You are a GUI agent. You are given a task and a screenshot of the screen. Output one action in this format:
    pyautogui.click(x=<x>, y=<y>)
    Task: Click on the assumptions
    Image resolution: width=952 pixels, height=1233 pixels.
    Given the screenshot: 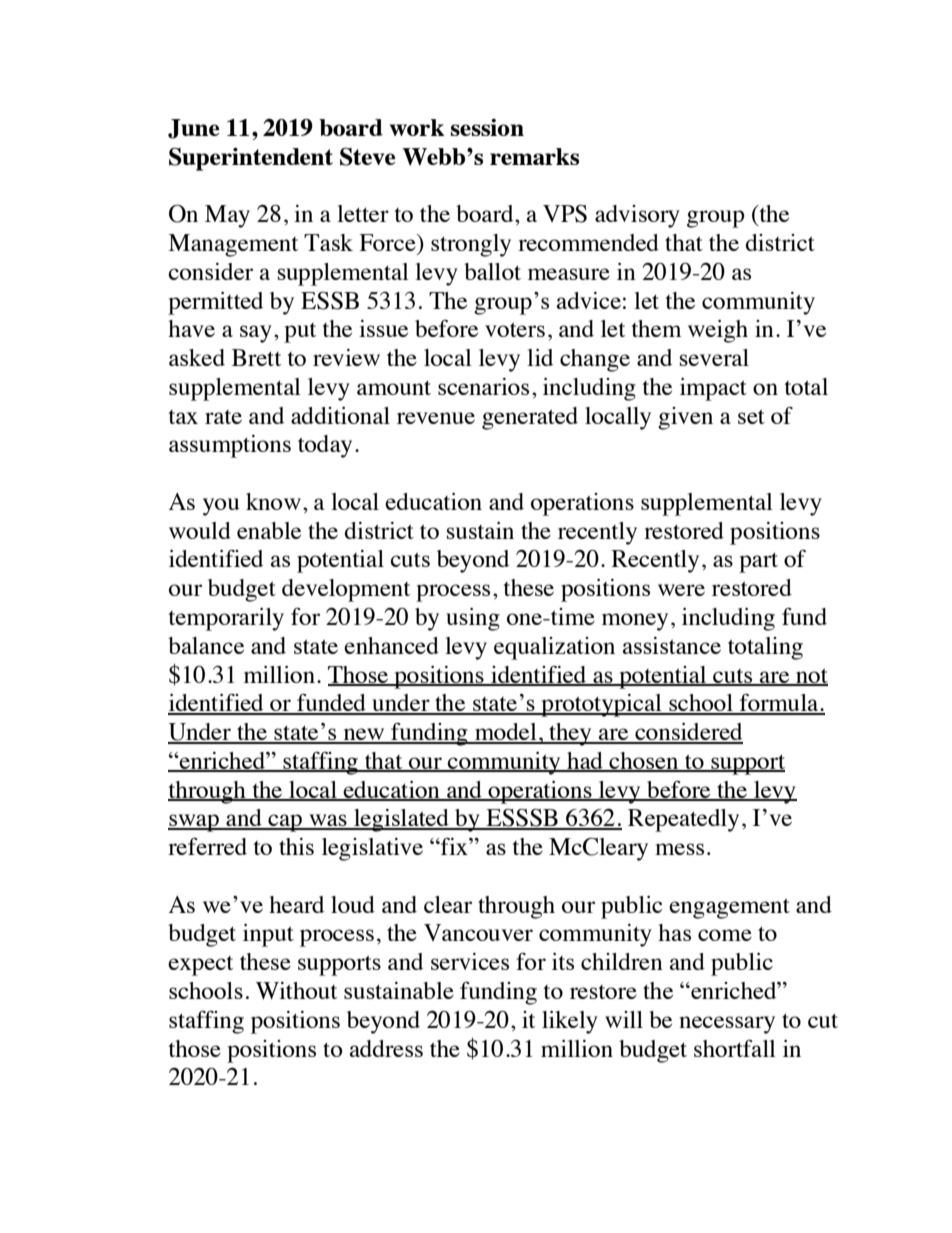 What is the action you would take?
    pyautogui.click(x=230, y=446)
